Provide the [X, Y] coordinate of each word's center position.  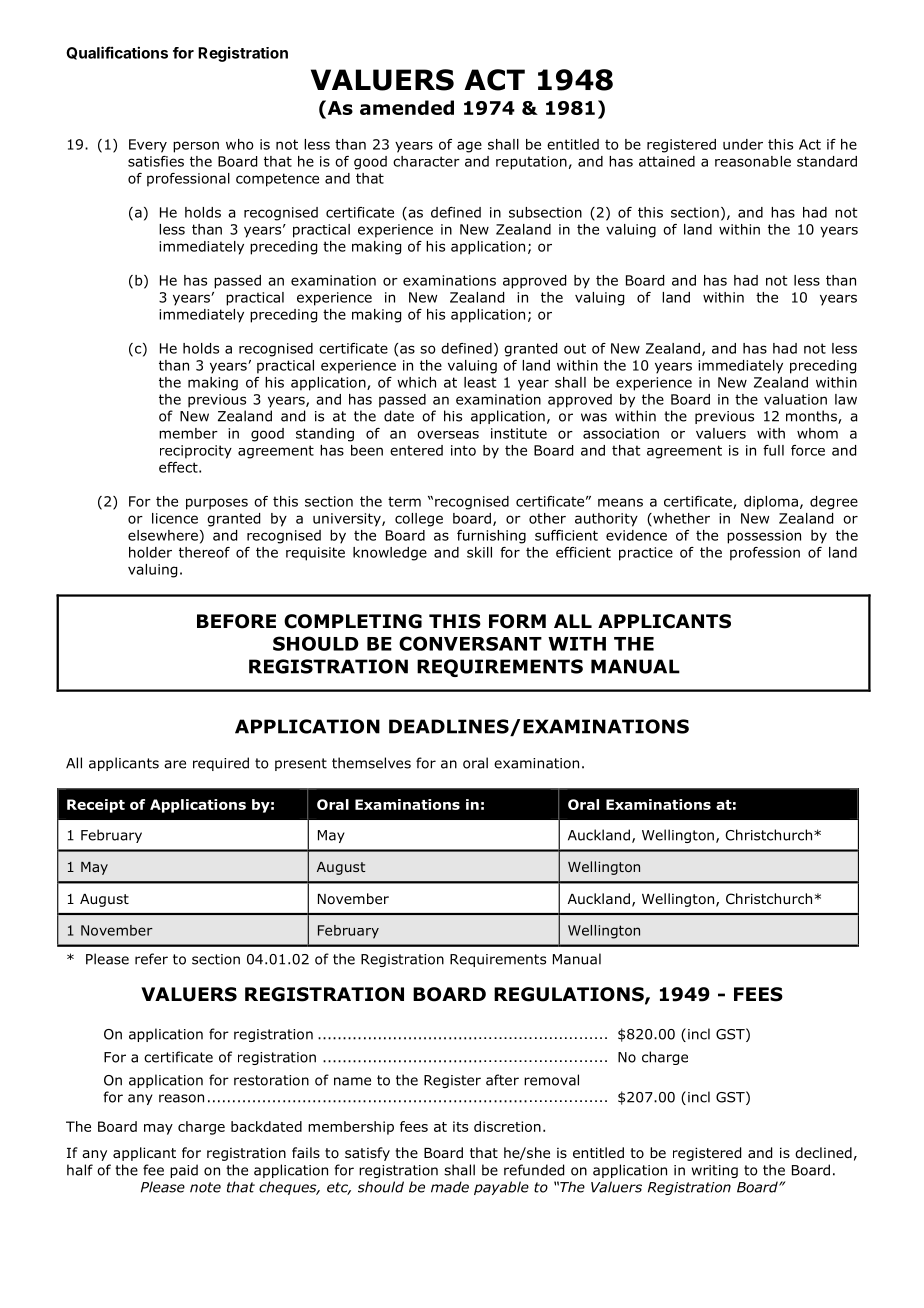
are [175, 764]
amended [407, 107]
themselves [371, 763]
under [743, 144]
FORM [517, 621]
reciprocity [196, 452]
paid [184, 1171]
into [463, 450]
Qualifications [117, 53]
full [773, 450]
